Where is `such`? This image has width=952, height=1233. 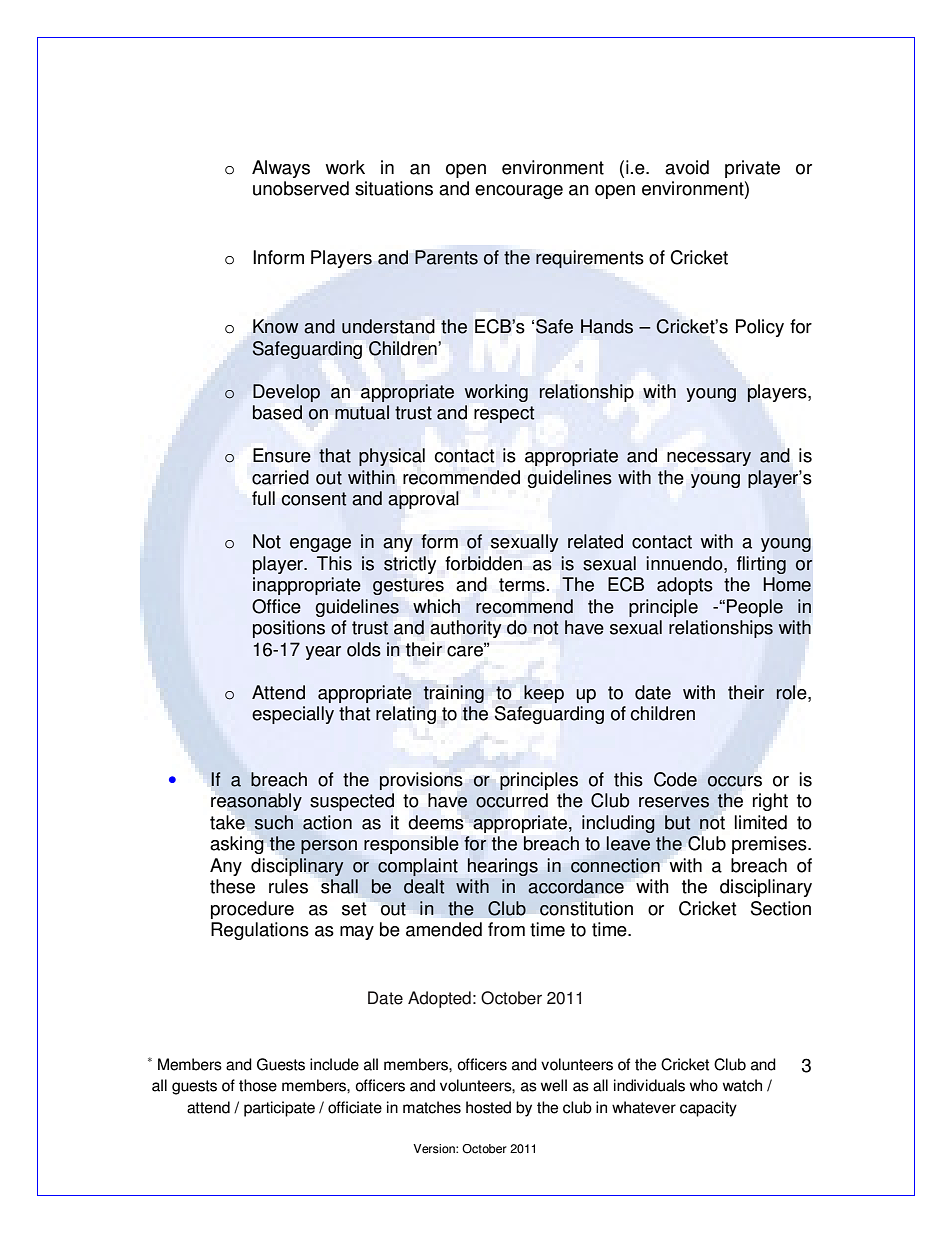 such is located at coordinates (274, 822).
